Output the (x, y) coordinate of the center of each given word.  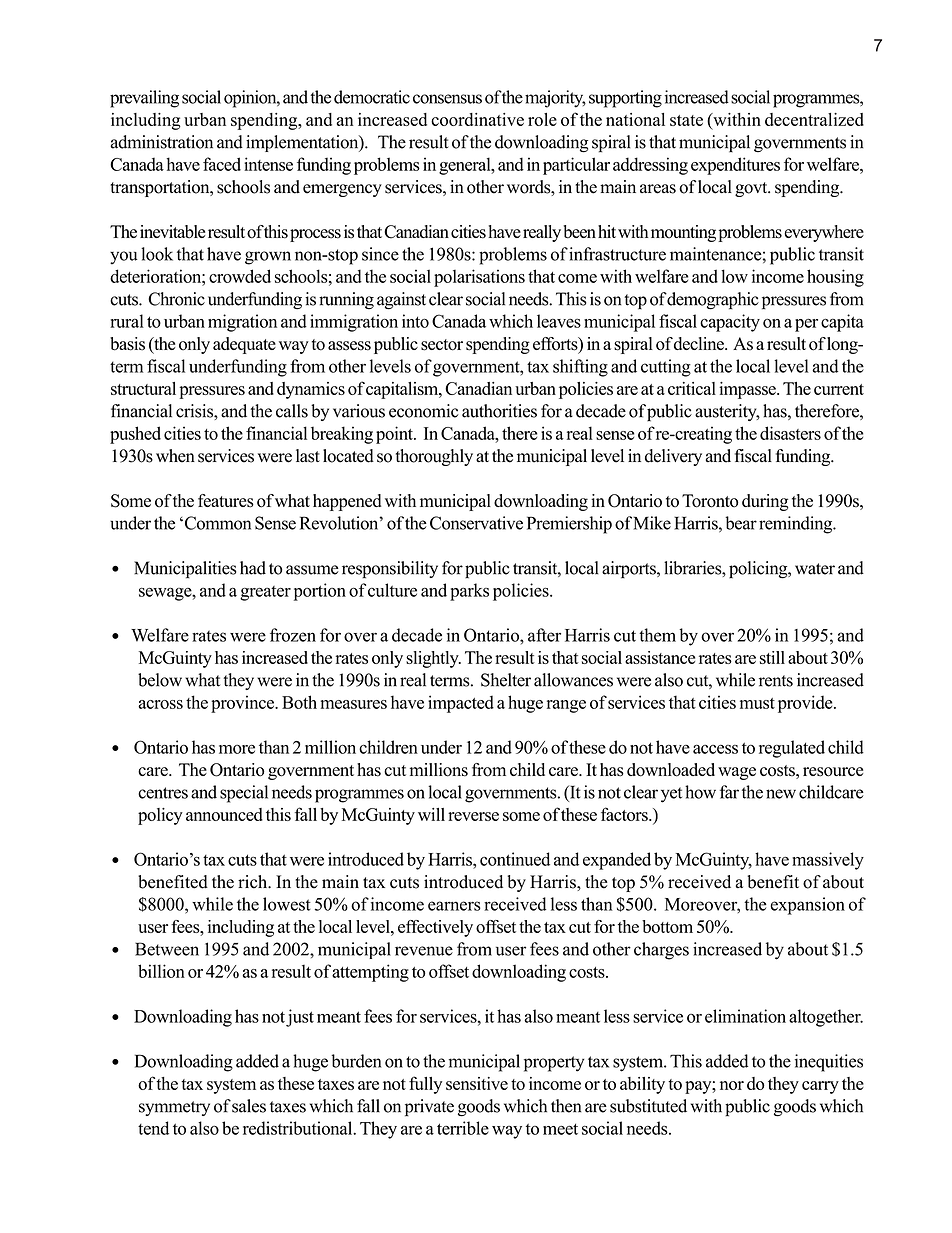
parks (469, 592)
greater (265, 593)
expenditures (735, 166)
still (772, 657)
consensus (447, 99)
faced (222, 164)
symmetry (174, 1108)
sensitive (477, 1083)
